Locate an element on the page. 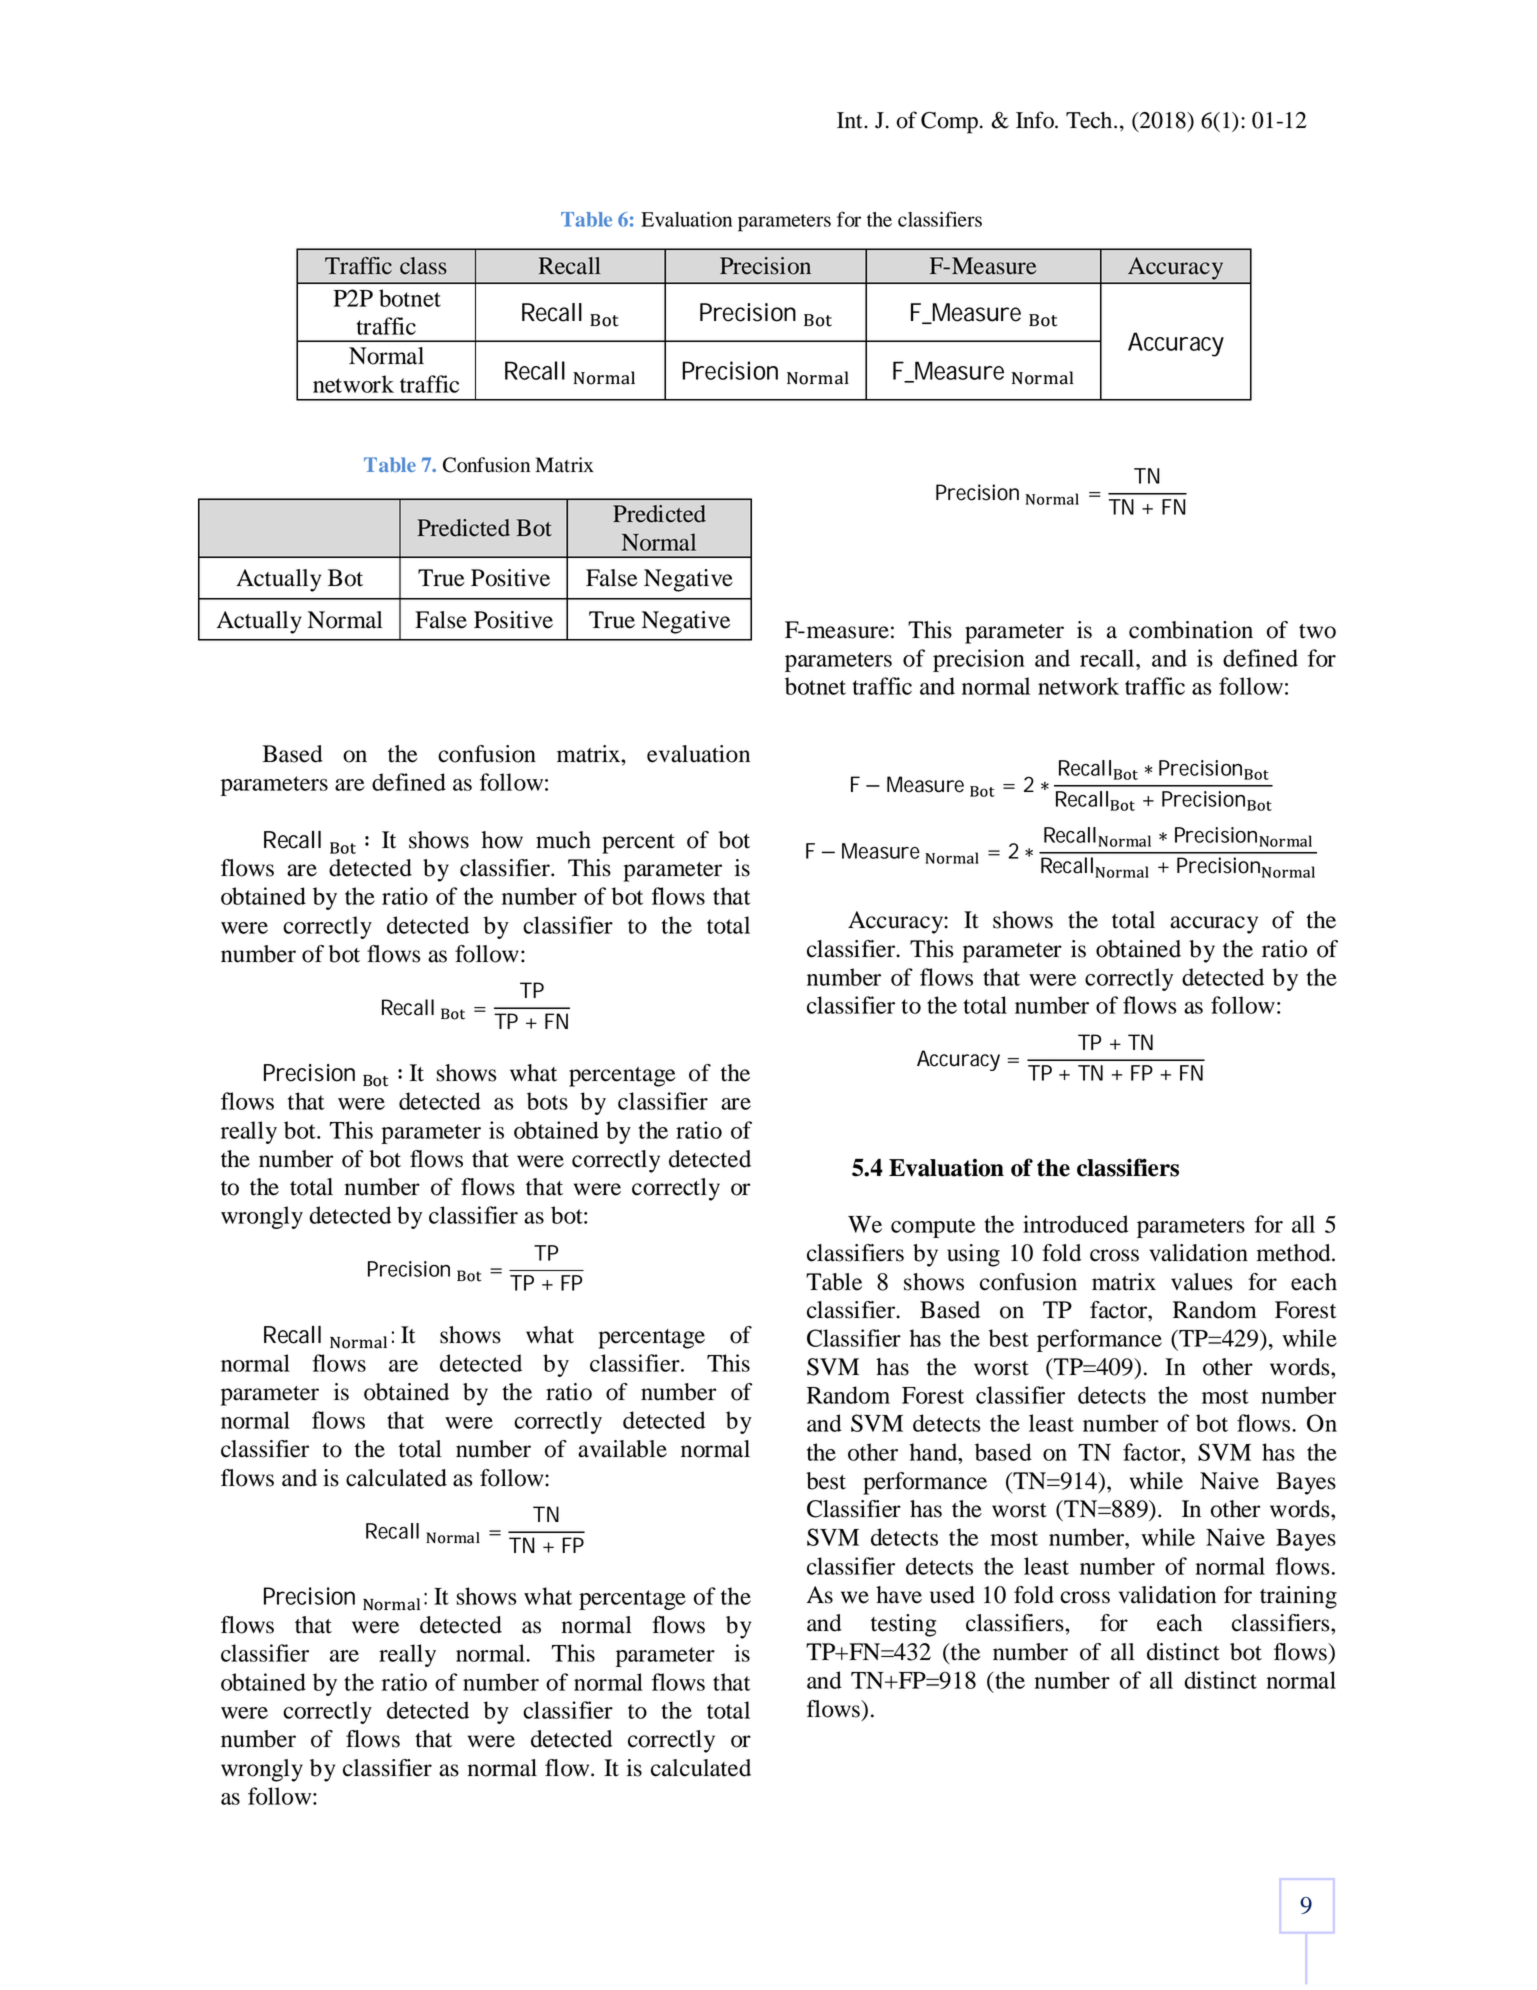 The image size is (1537, 1990). using is located at coordinates (973, 1255).
